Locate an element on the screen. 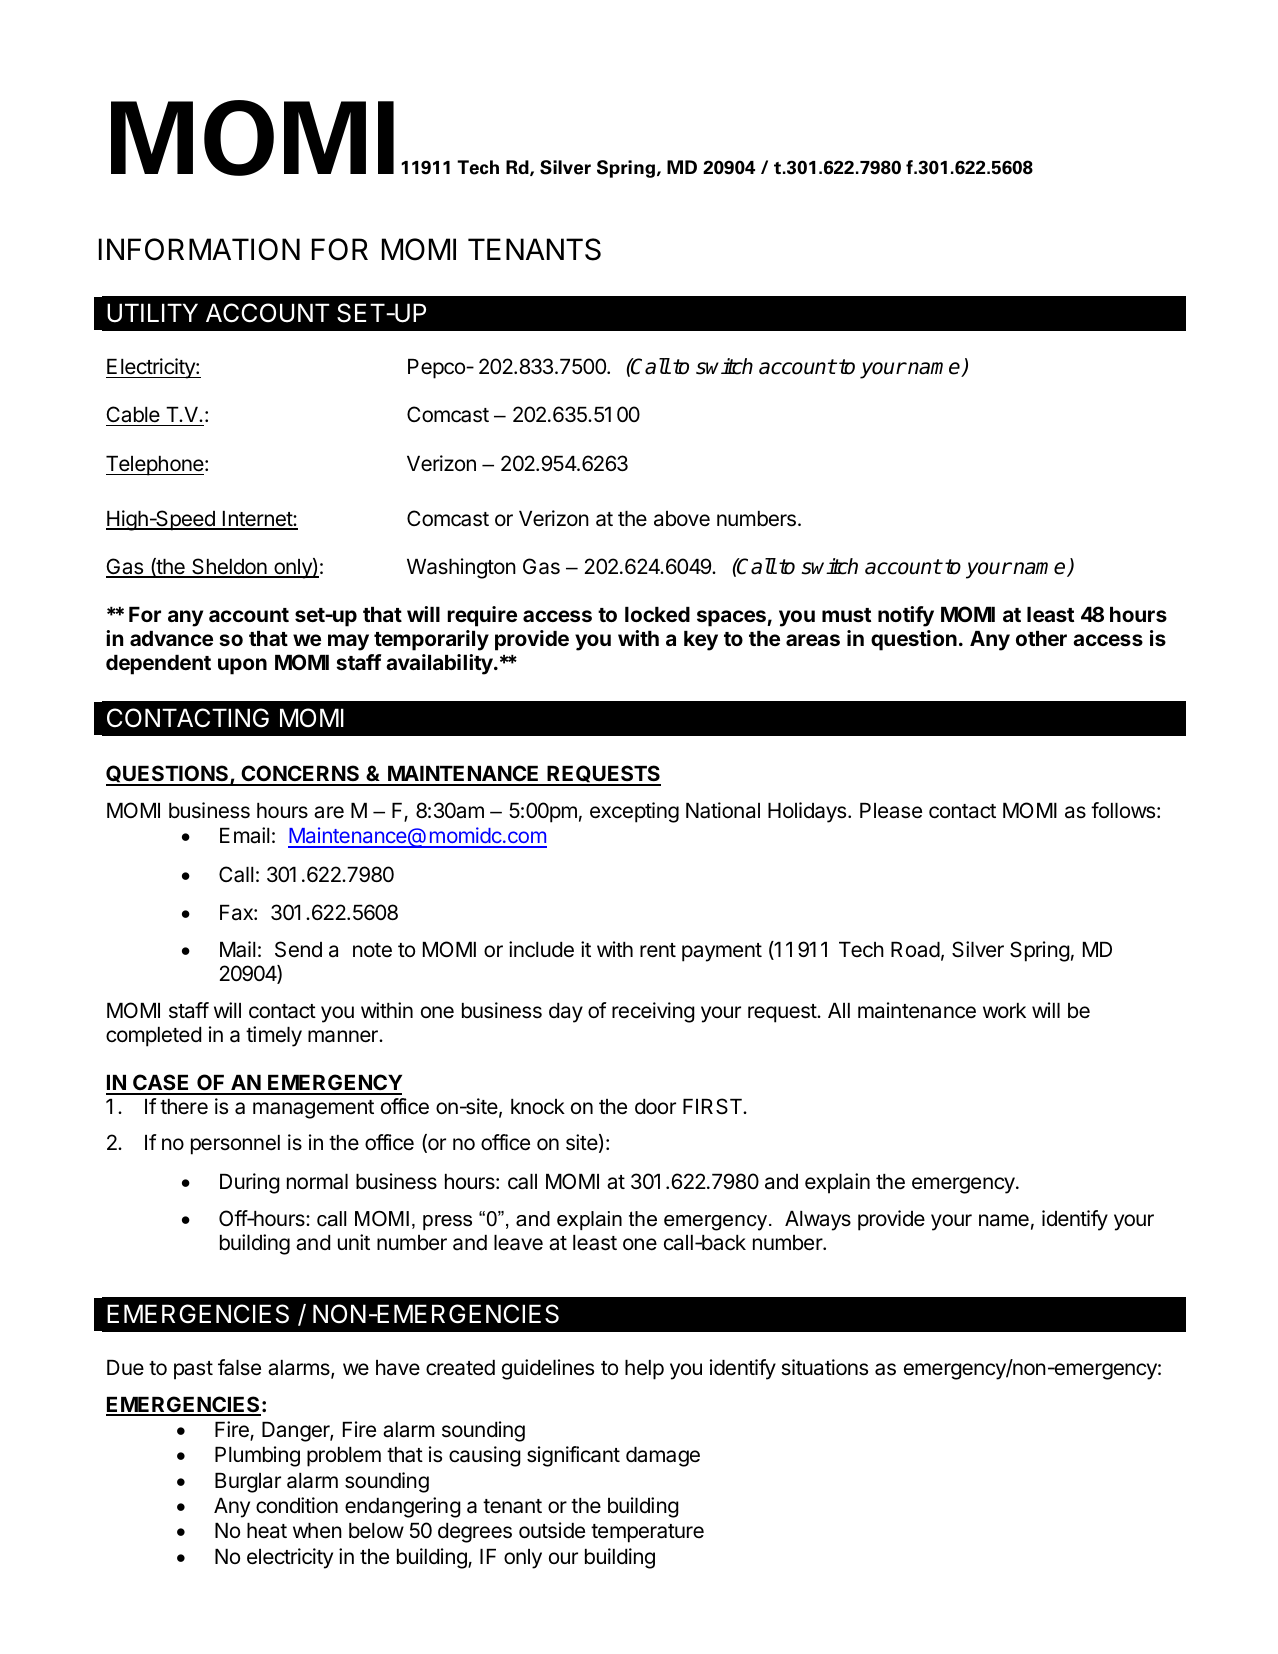 The width and height of the screenshot is (1278, 1654). key is located at coordinates (701, 641).
